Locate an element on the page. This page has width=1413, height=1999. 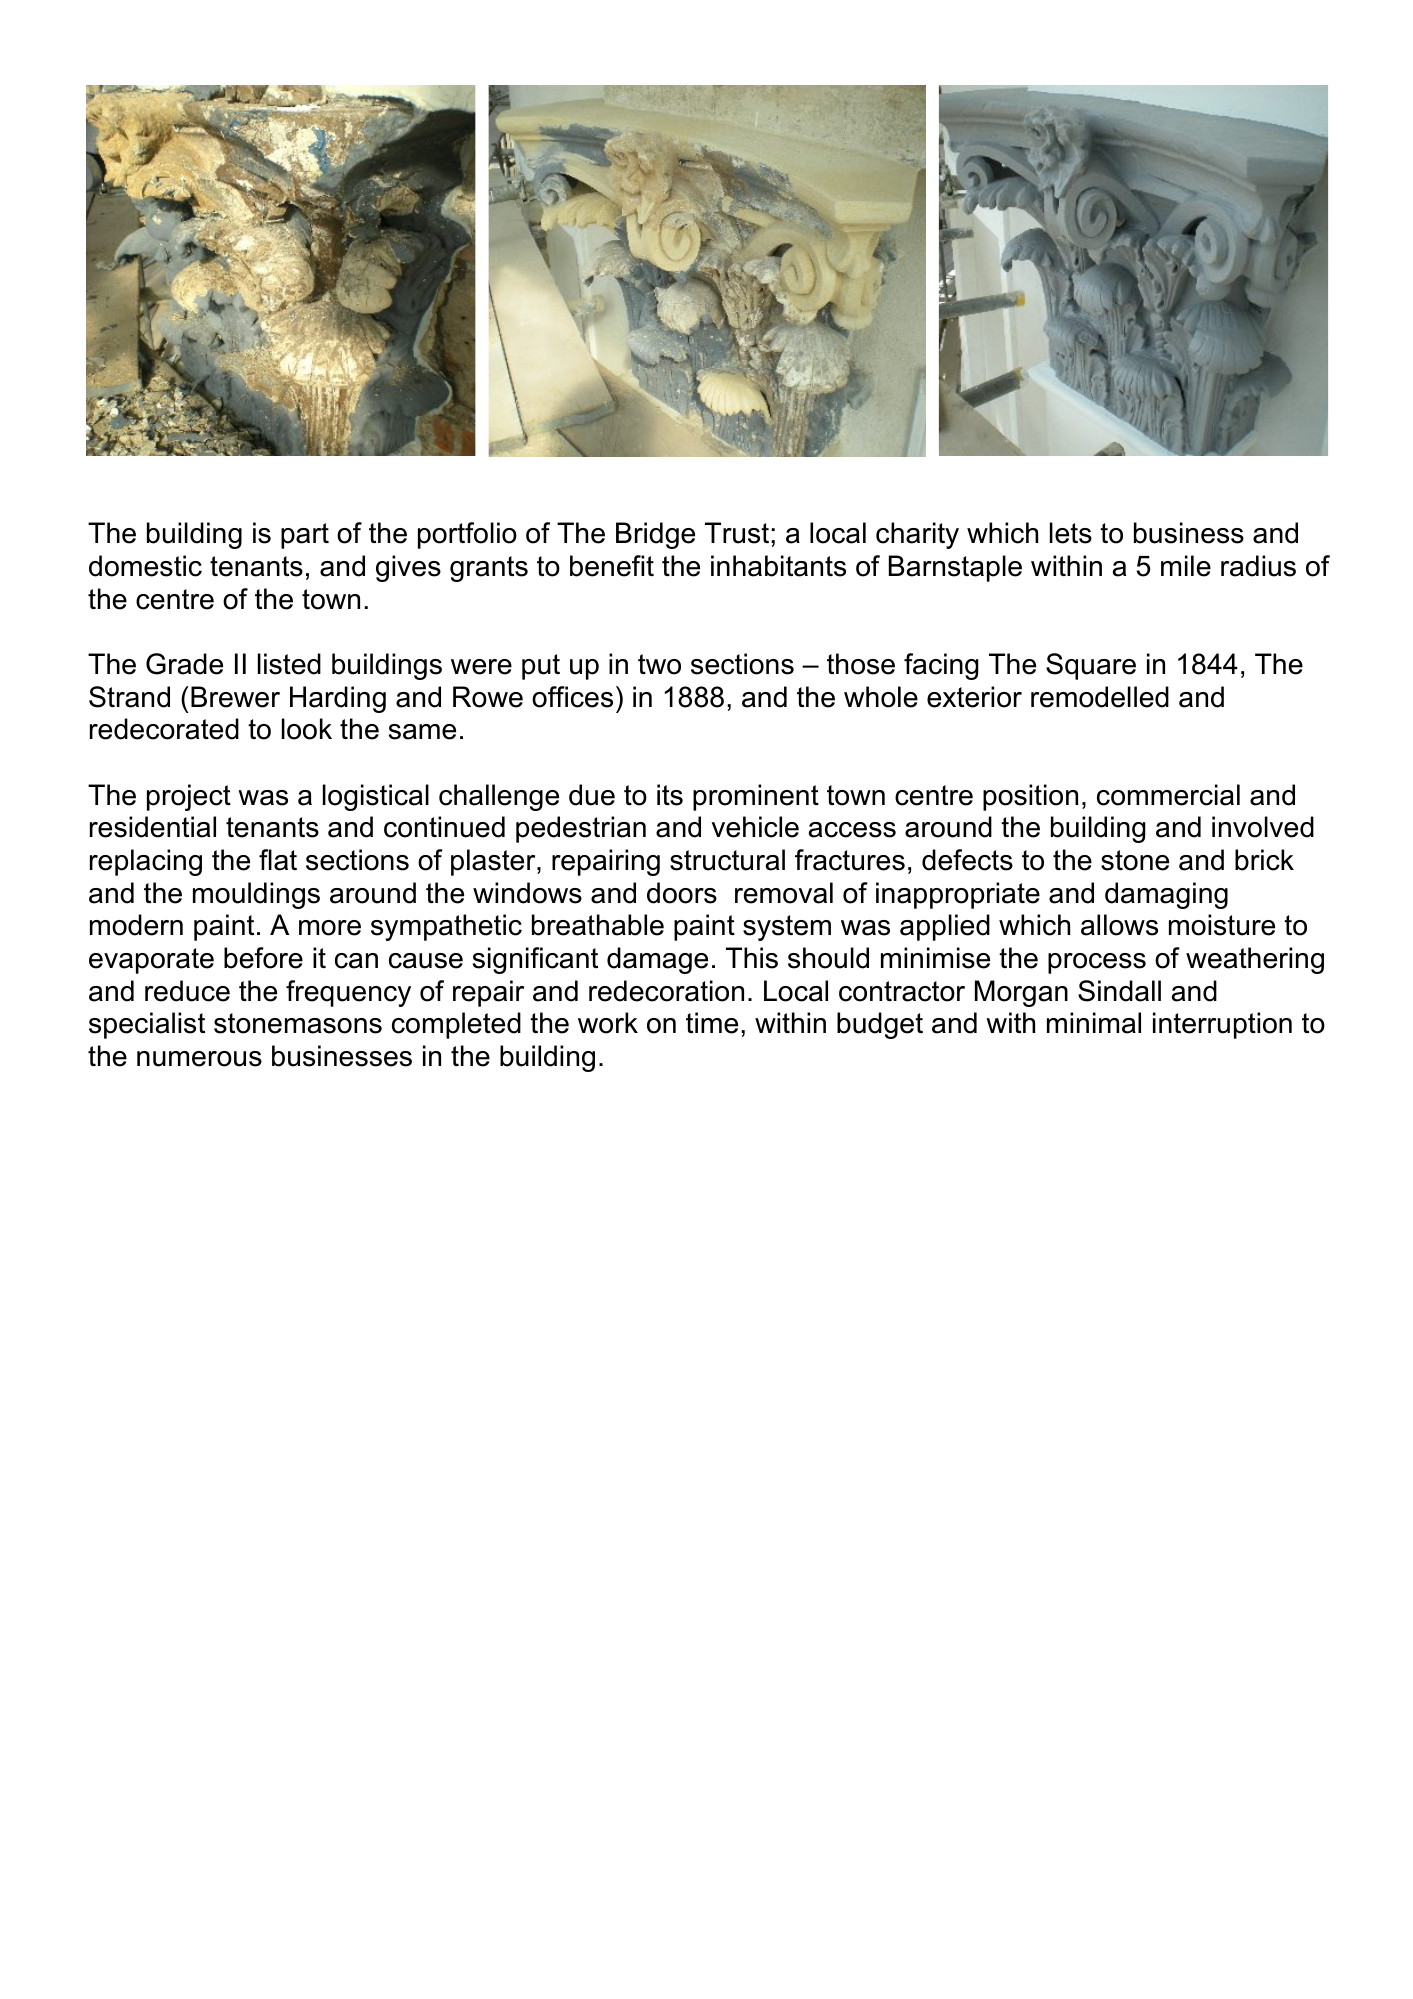
numerous is located at coordinates (199, 1059).
